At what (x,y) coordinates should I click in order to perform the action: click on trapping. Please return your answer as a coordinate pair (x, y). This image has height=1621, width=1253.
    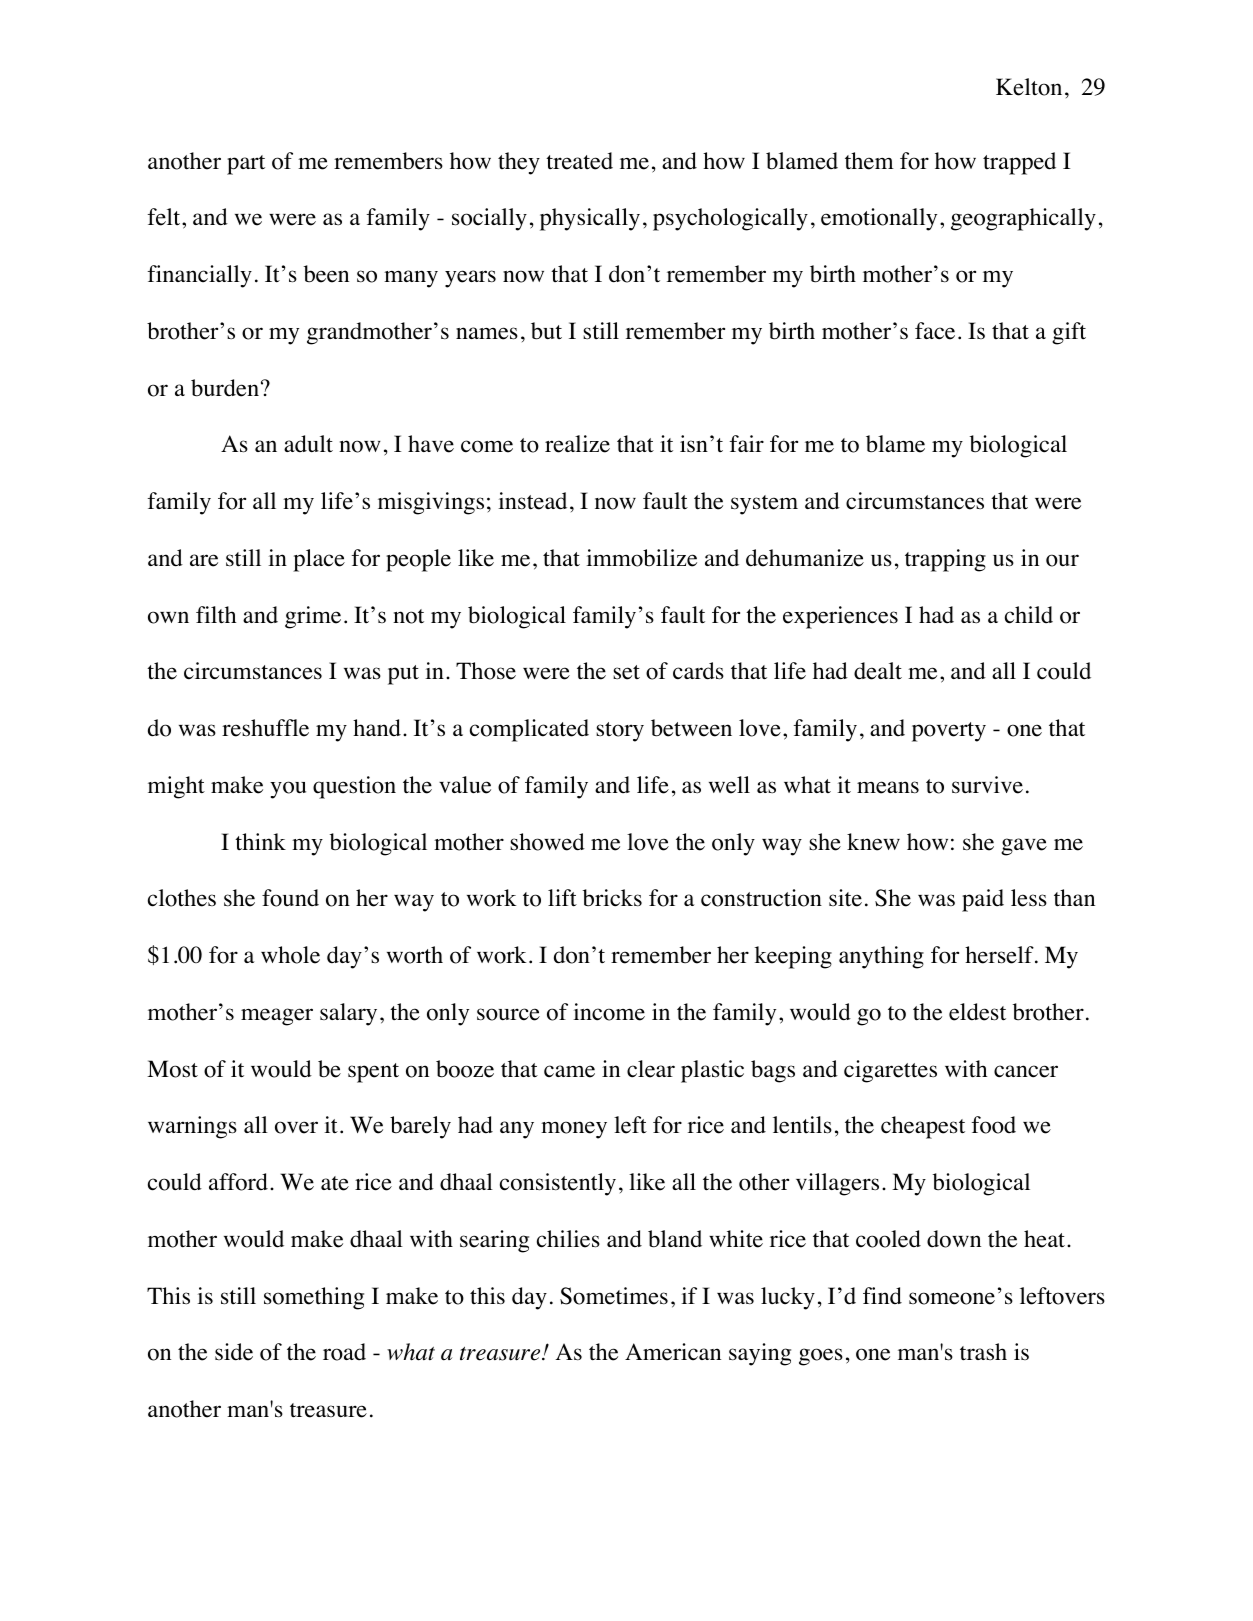
    Looking at the image, I should click on (945, 560).
